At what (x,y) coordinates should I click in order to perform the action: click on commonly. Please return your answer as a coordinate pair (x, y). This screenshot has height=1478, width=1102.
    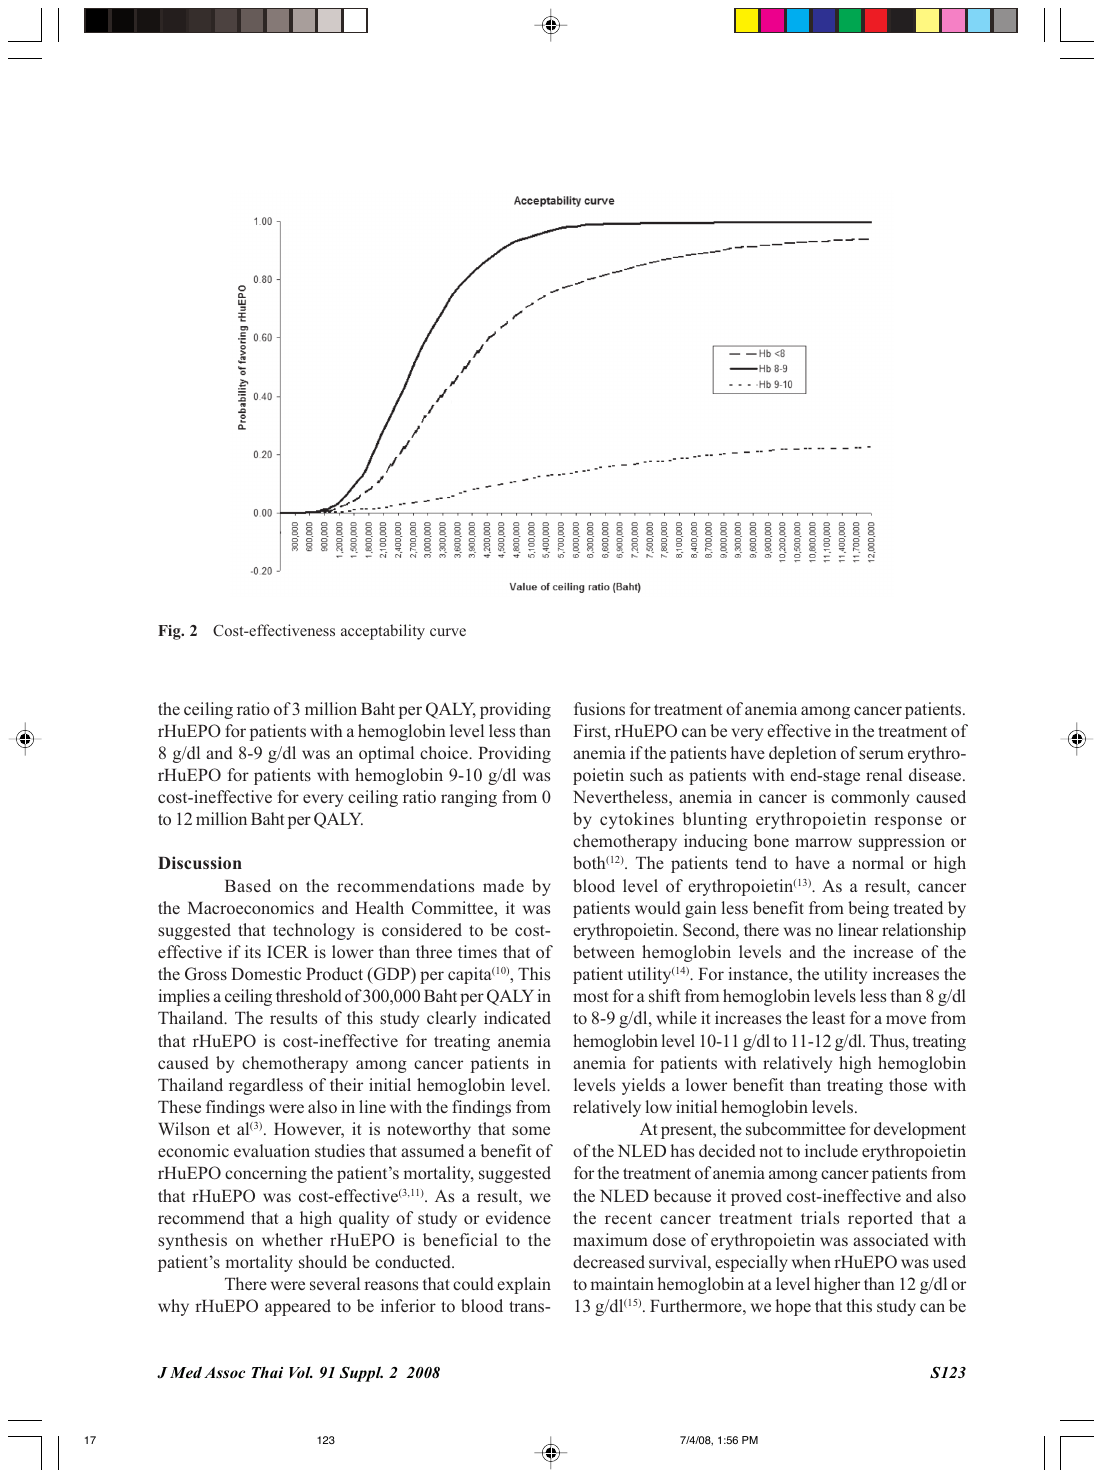
    Looking at the image, I should click on (870, 798).
